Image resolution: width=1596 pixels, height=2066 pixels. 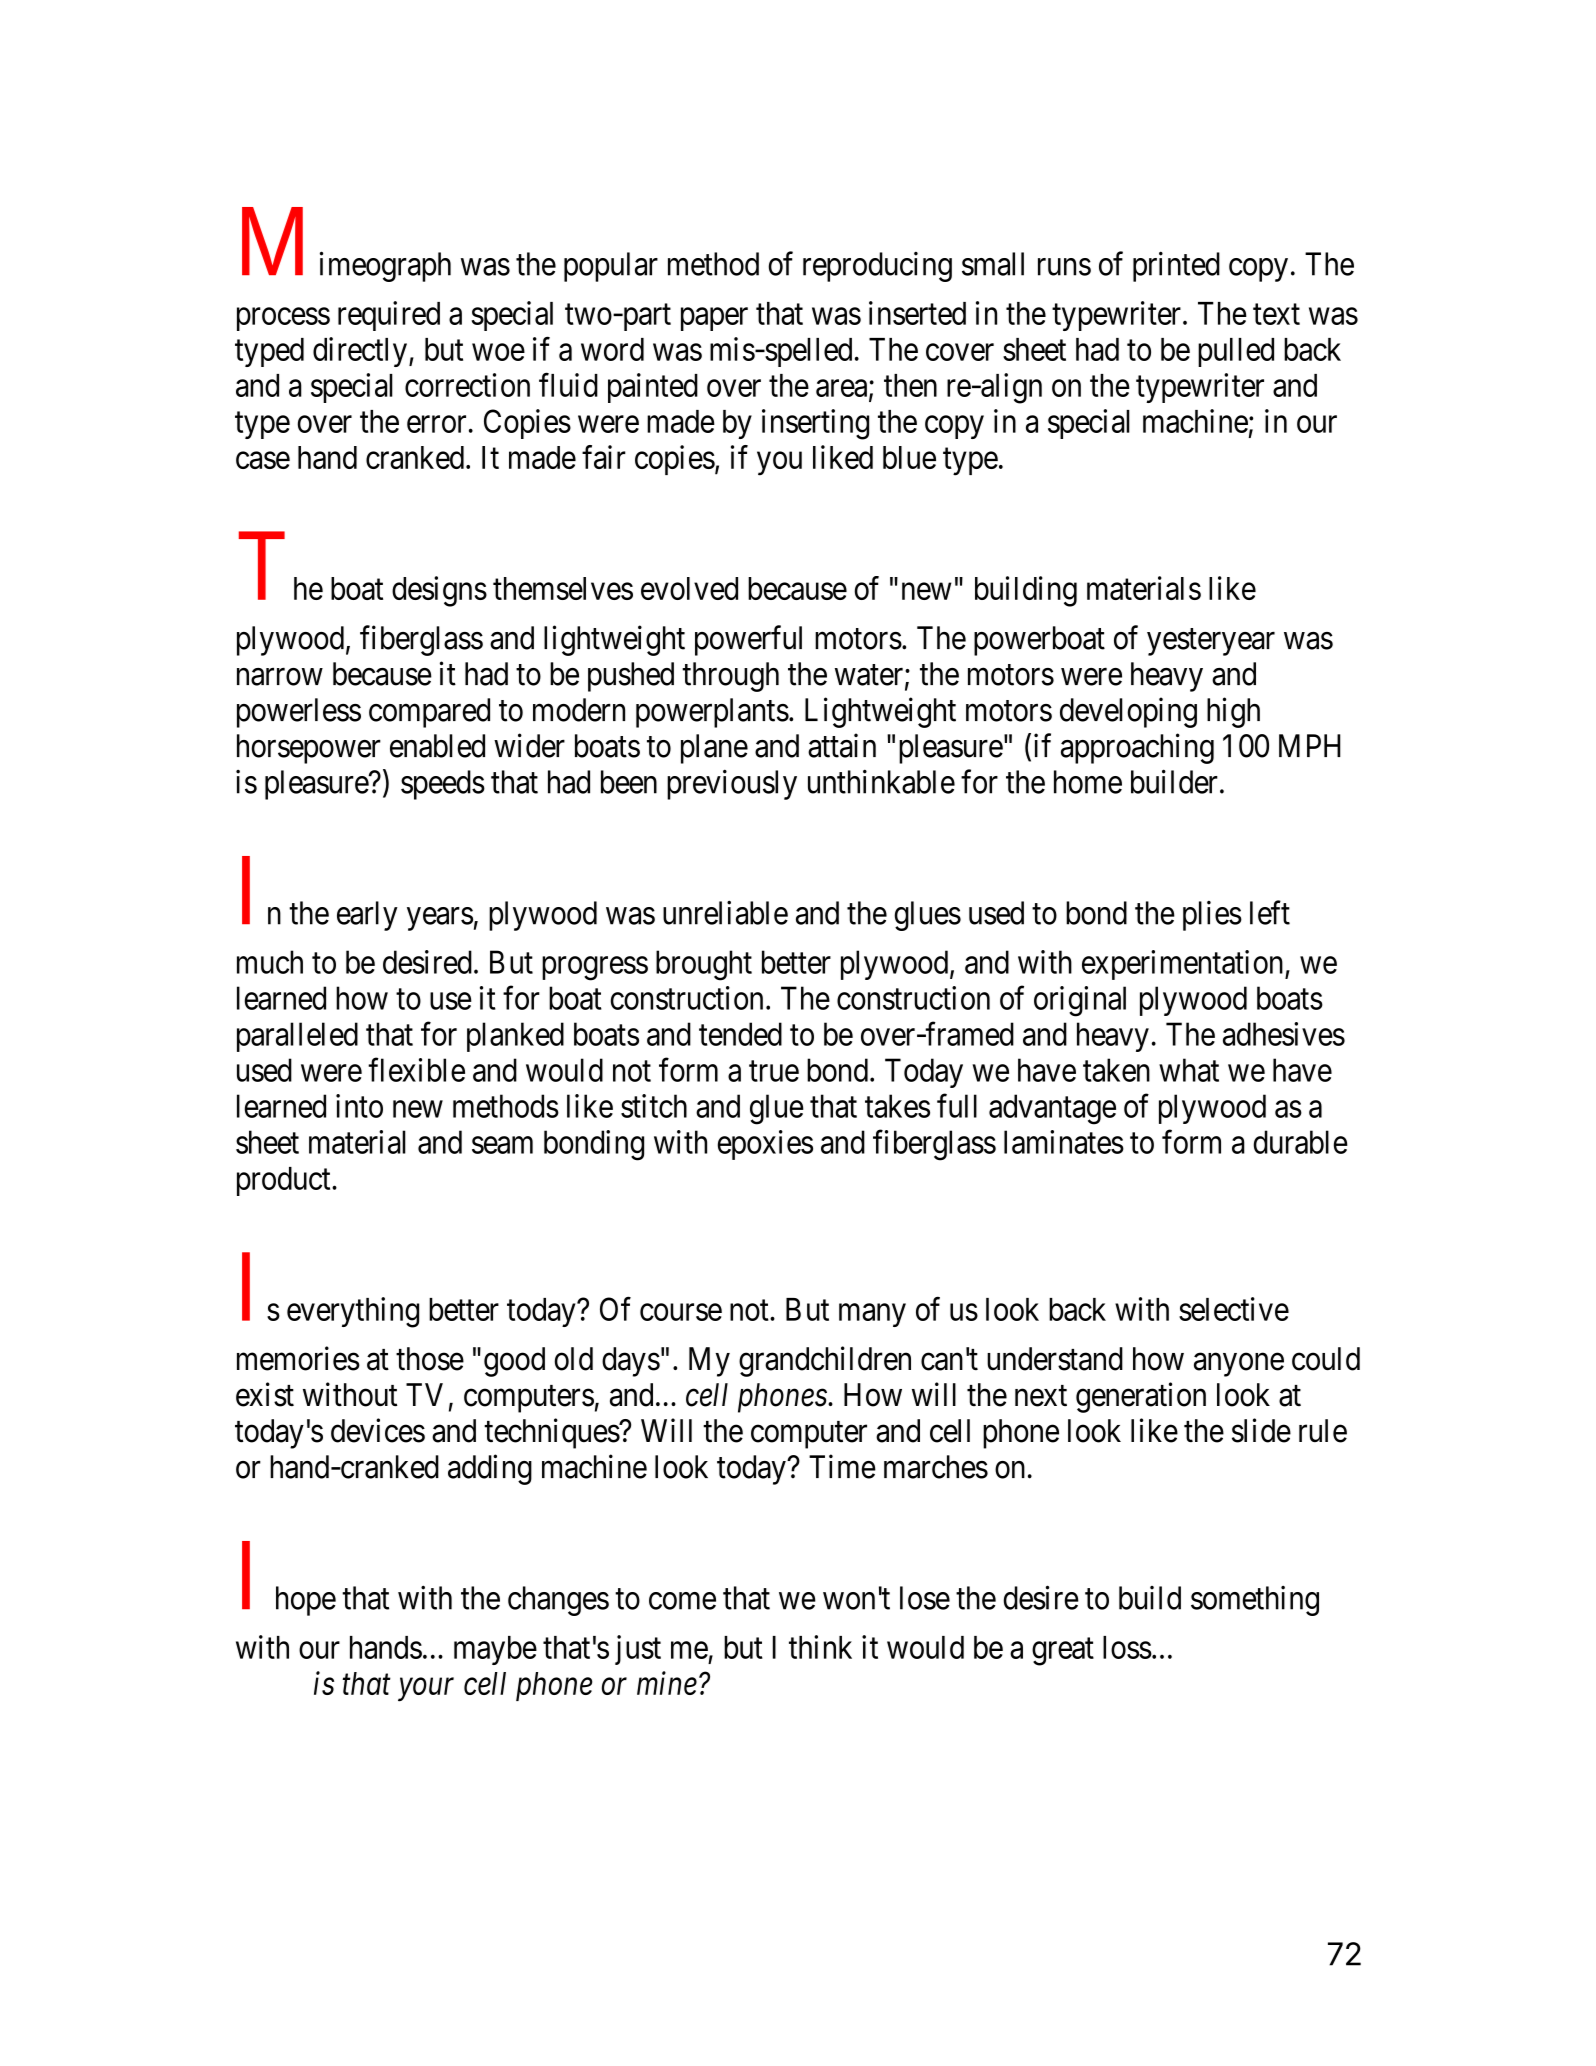 I want to click on experimentation, so click(x=1184, y=965).
